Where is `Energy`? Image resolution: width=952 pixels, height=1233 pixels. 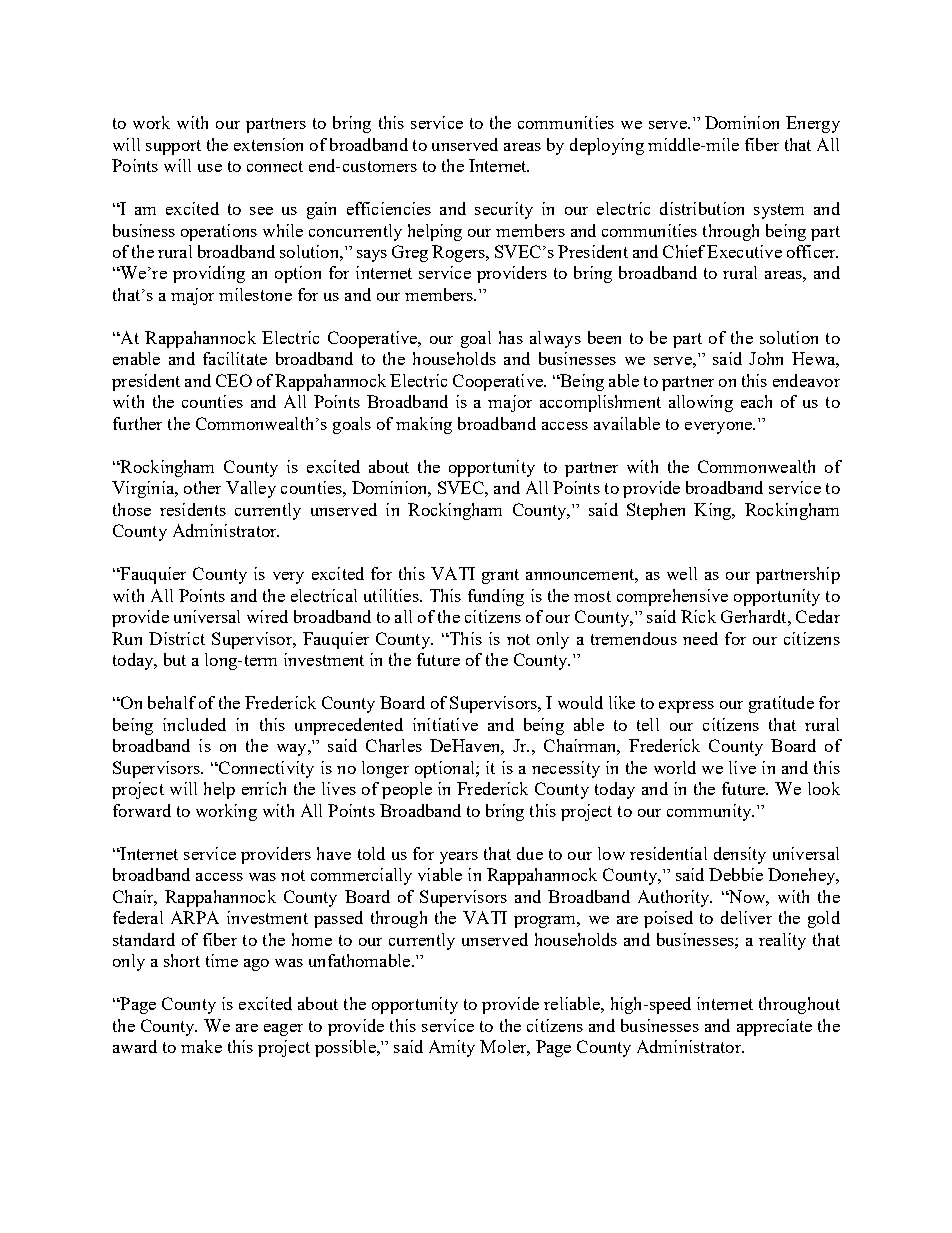 Energy is located at coordinates (813, 124).
